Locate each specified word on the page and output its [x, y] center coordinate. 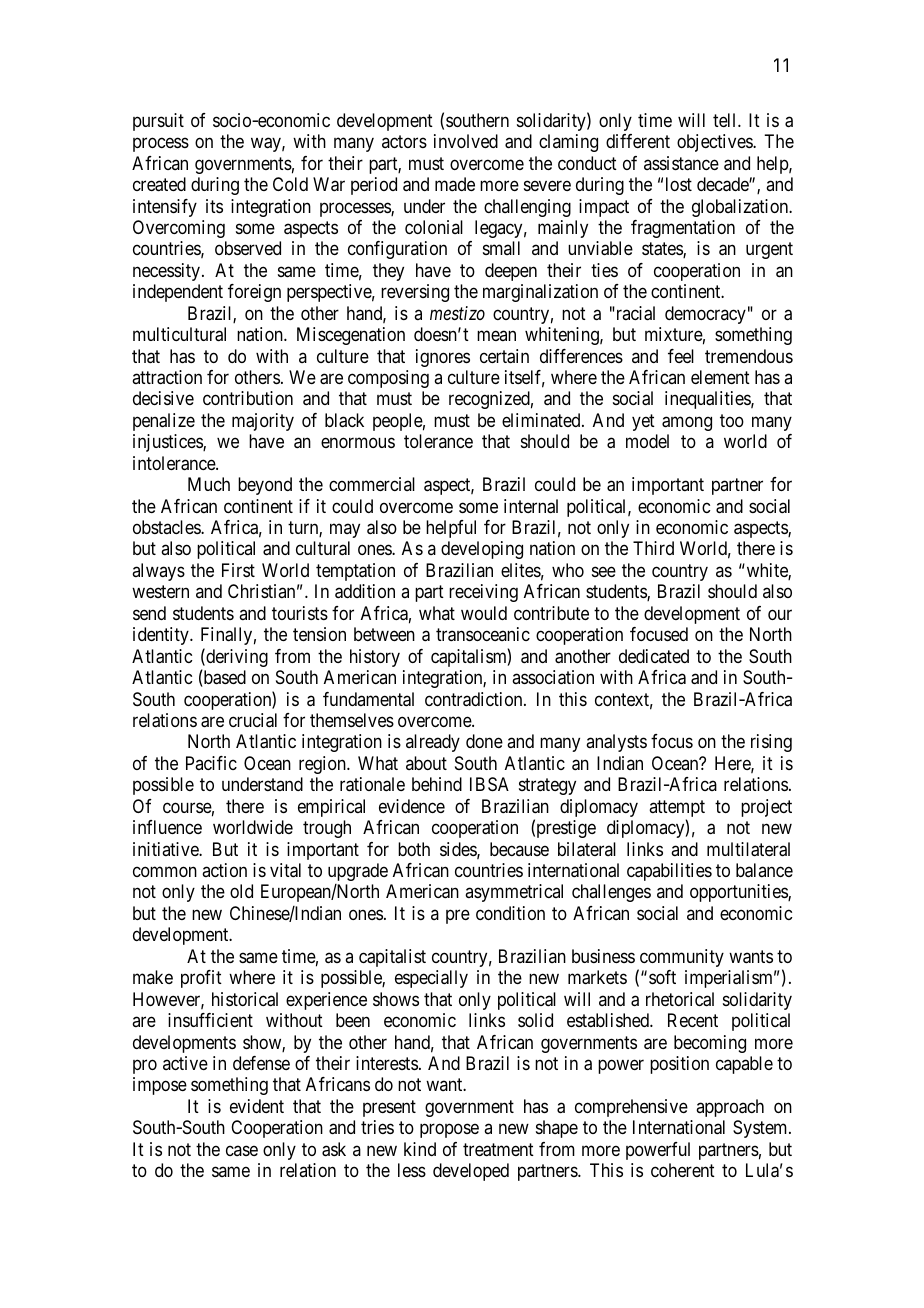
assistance [681, 163]
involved [466, 141]
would [484, 613]
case [242, 1150]
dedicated [654, 656]
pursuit [158, 122]
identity [162, 636]
